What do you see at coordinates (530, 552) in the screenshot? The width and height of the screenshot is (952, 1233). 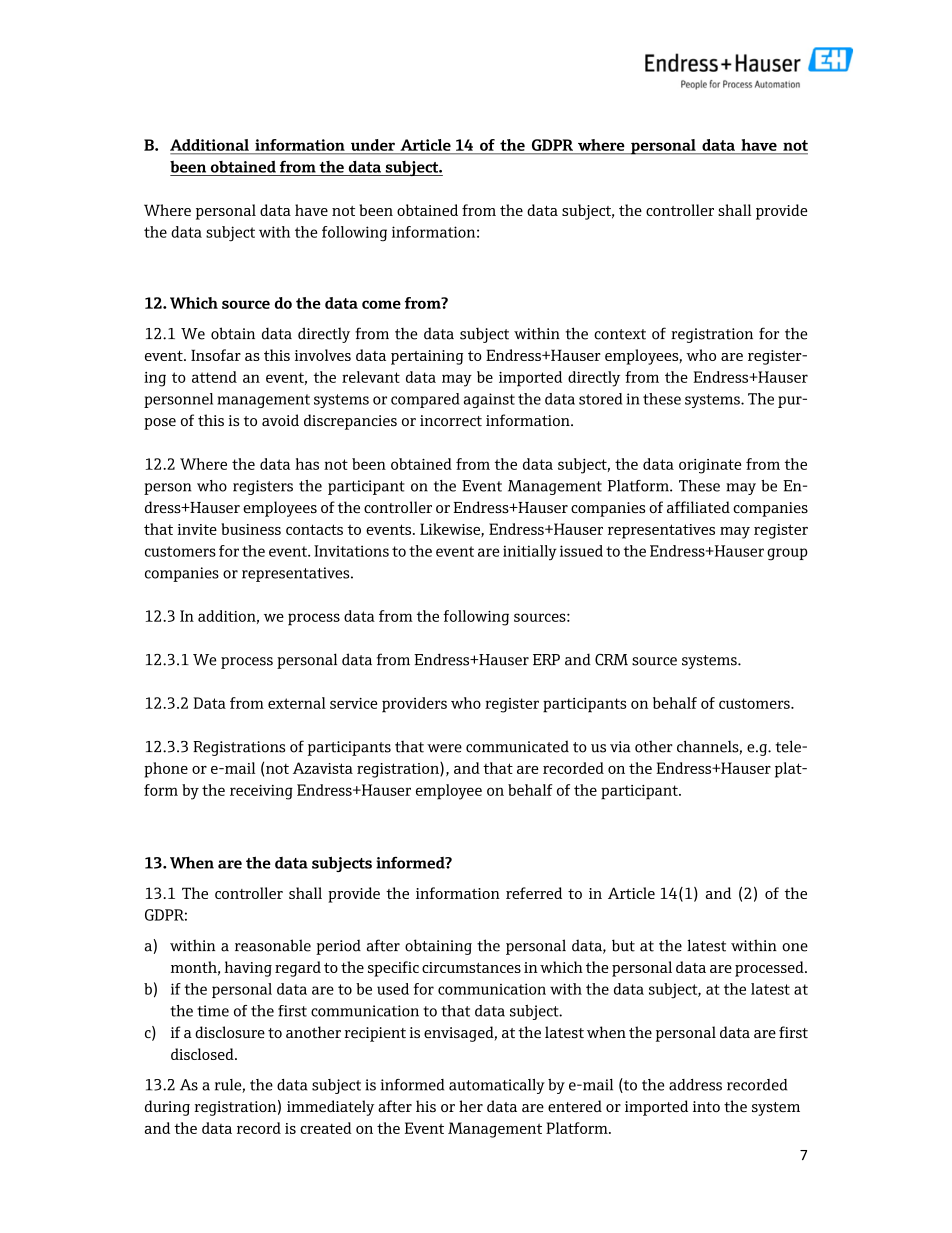 I see `initially` at bounding box center [530, 552].
